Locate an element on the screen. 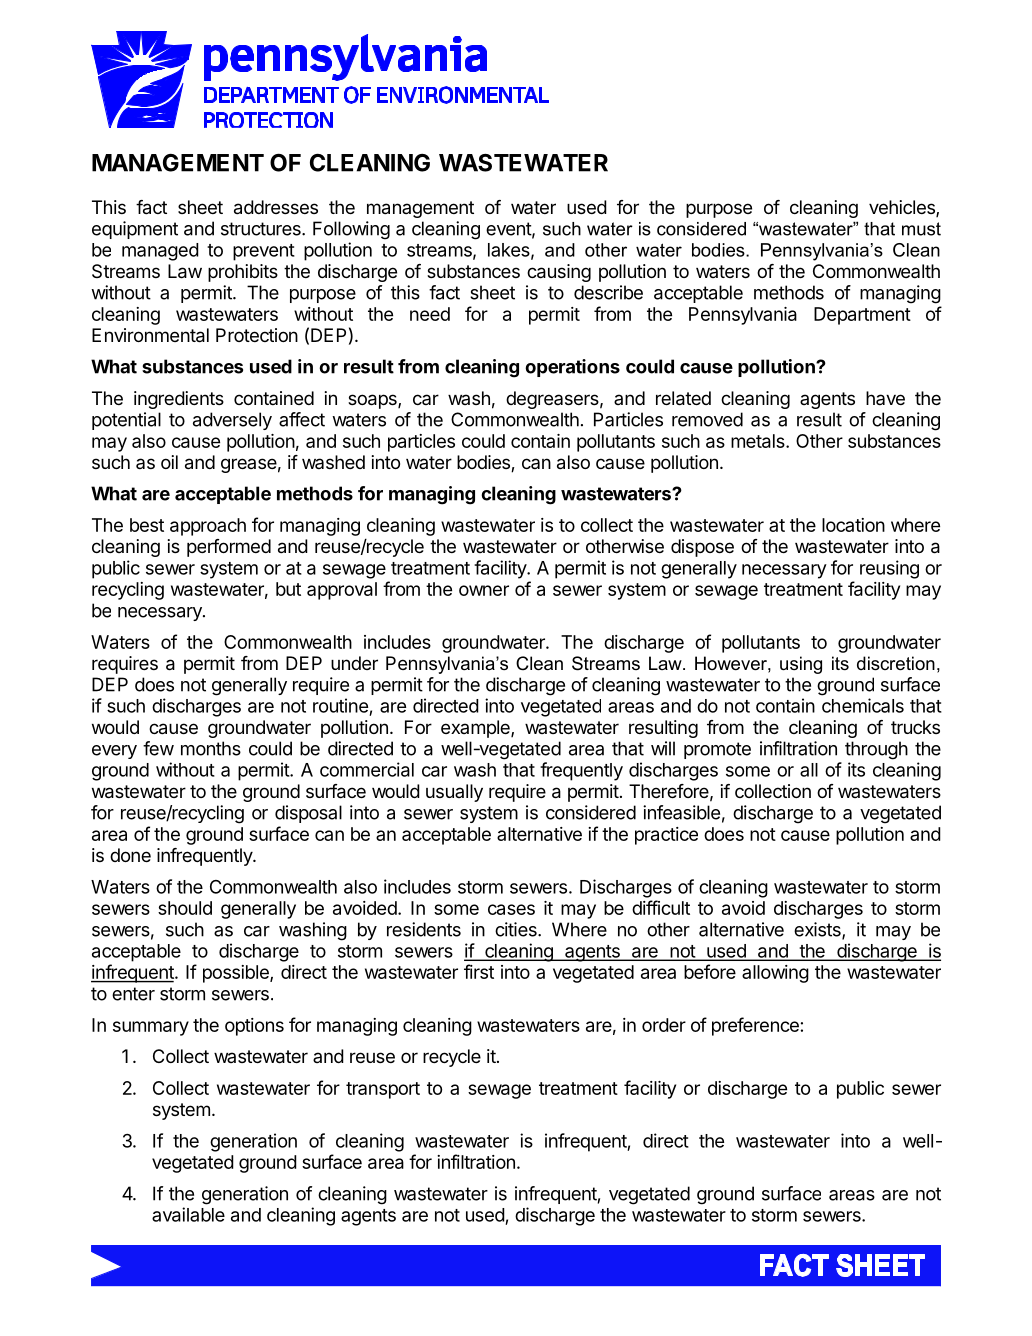 The height and width of the screenshot is (1336, 1032). metals is located at coordinates (759, 441).
